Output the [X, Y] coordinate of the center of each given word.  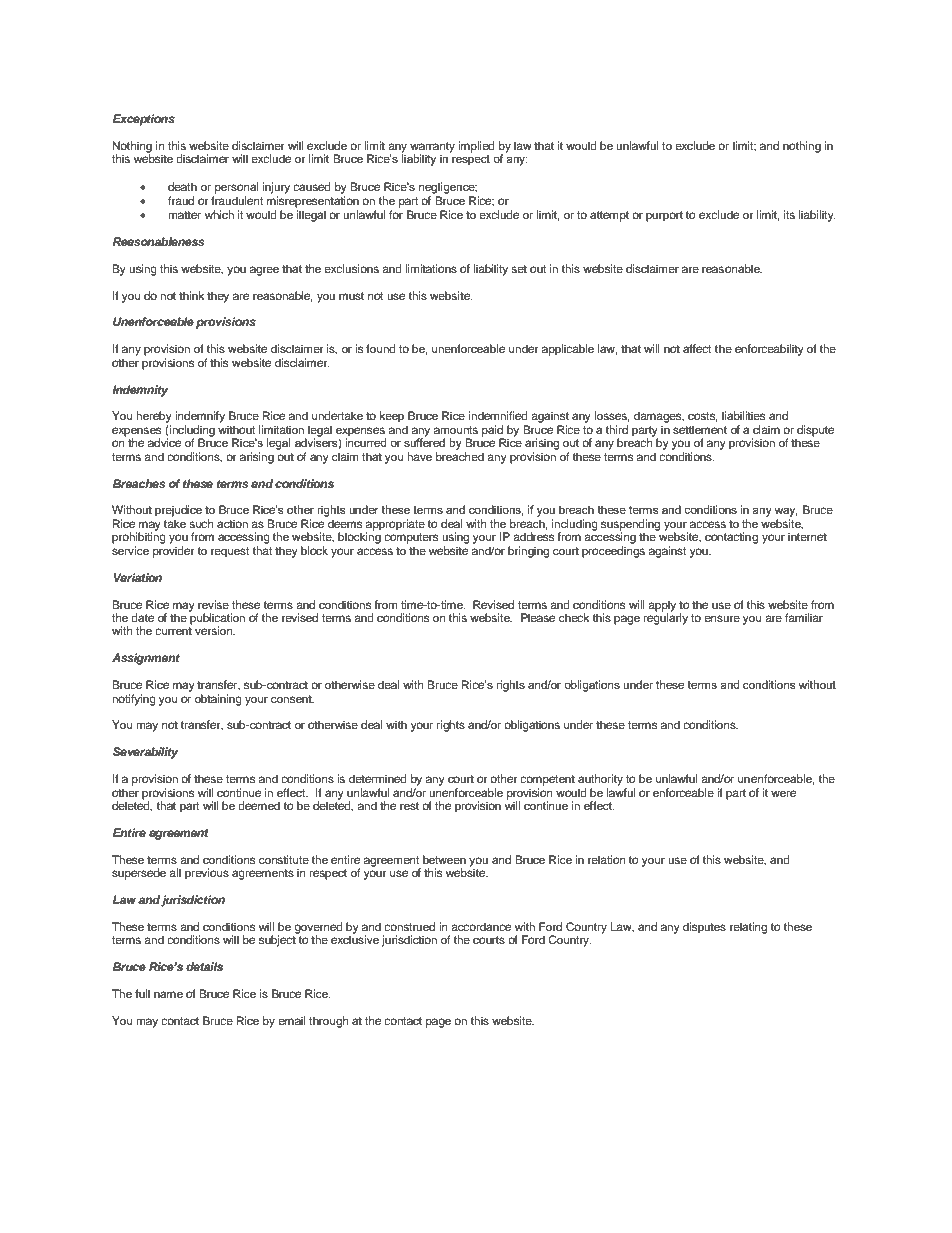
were [783, 793]
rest [409, 806]
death [182, 186]
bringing [528, 552]
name [168, 994]
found [381, 348]
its [789, 214]
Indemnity [140, 391]
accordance [481, 926]
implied [476, 147]
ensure [722, 618]
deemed [259, 805]
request [230, 552]
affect [697, 348]
